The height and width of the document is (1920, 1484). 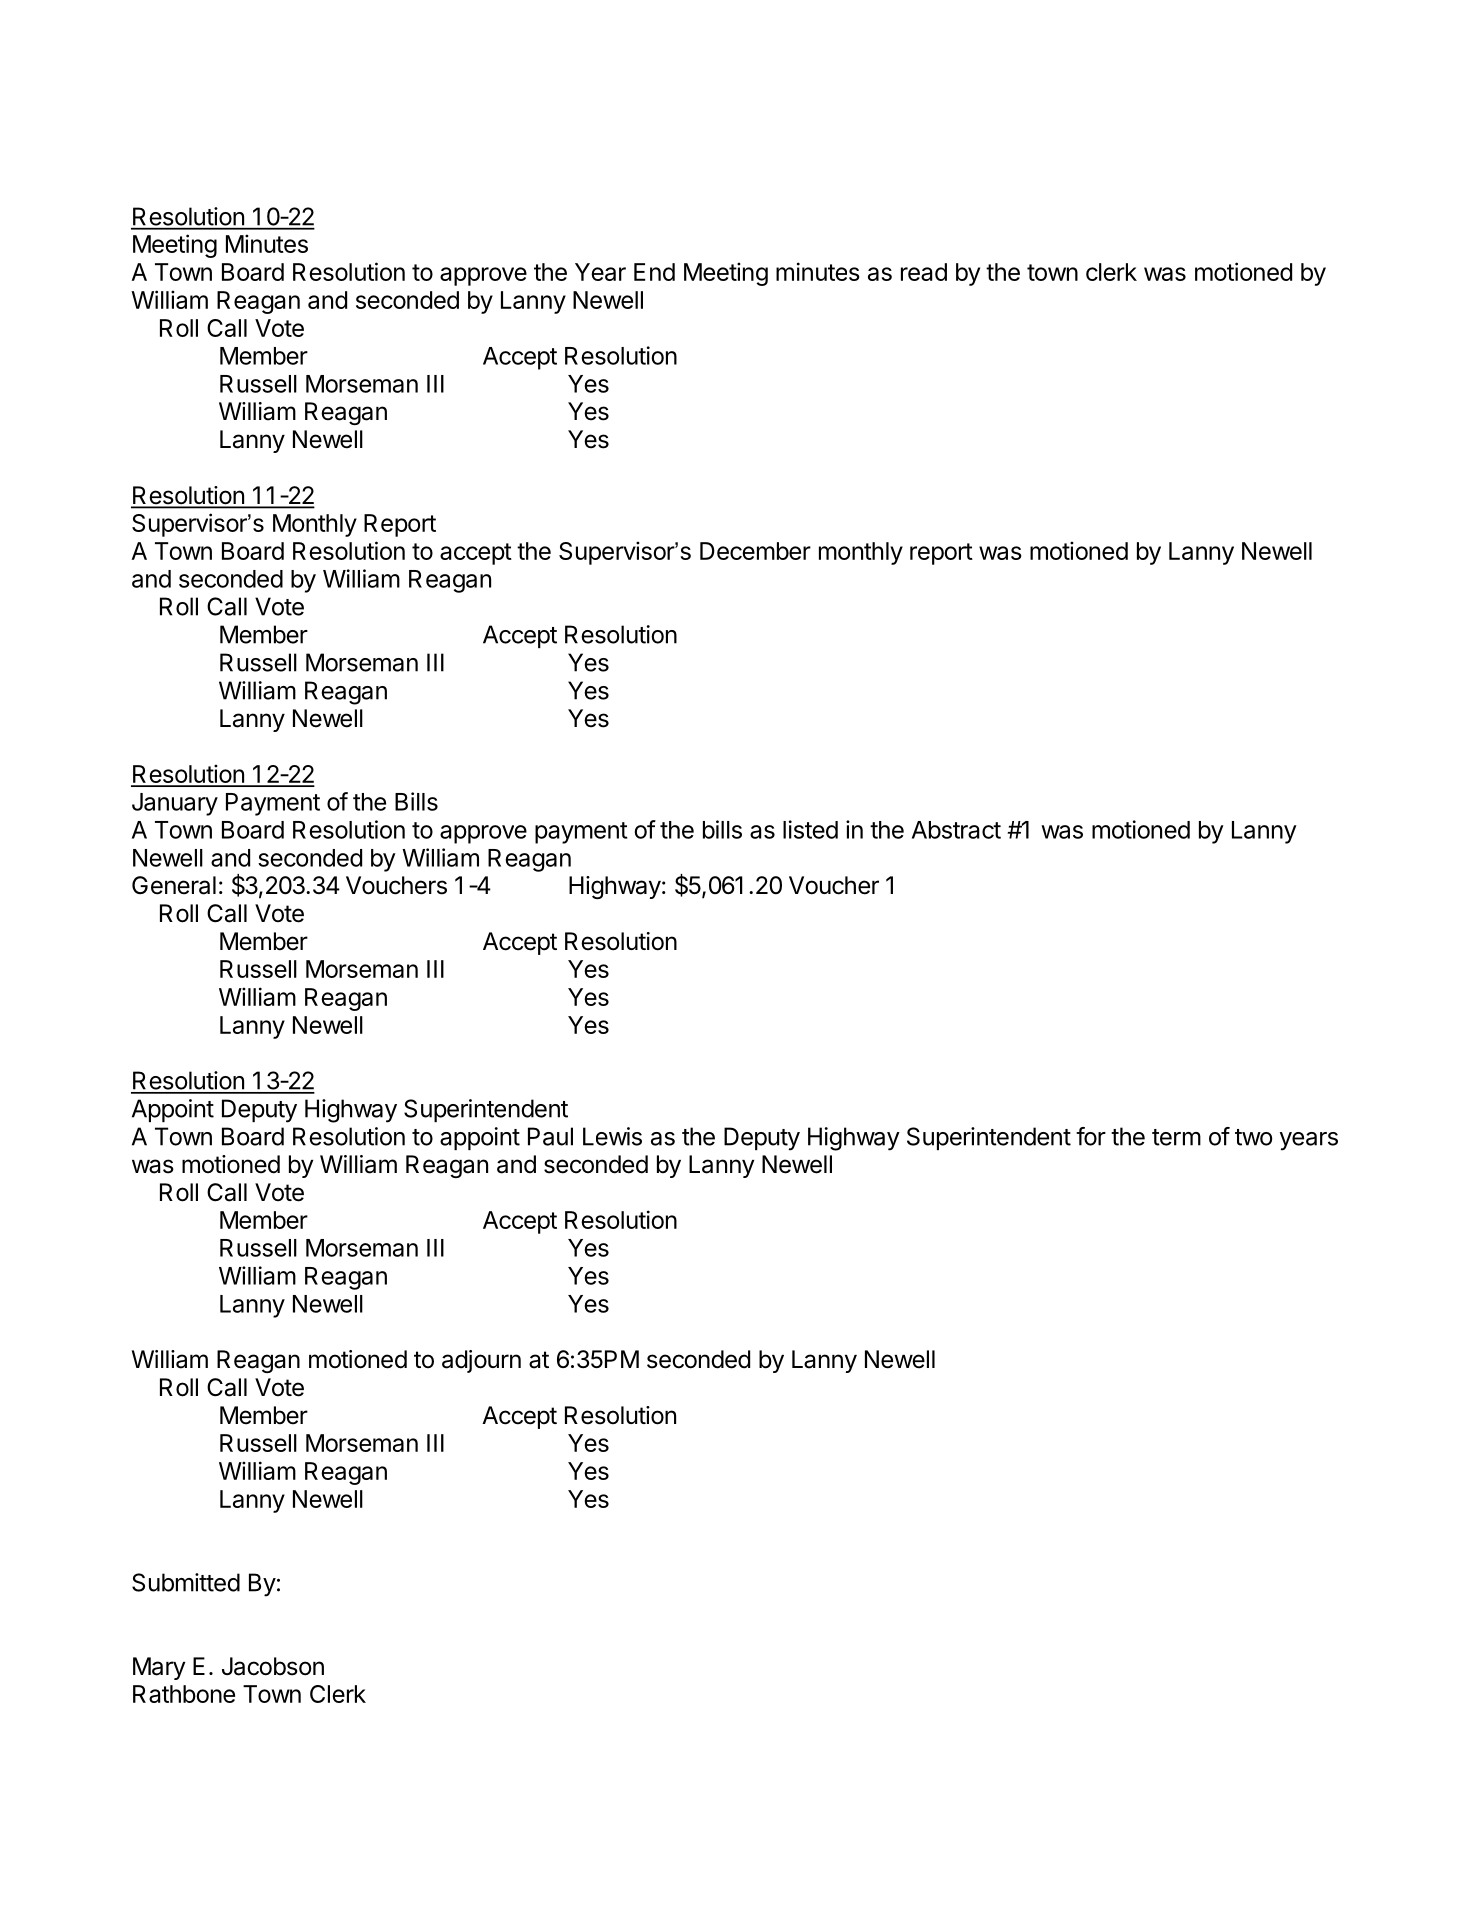 What do you see at coordinates (174, 885) in the document?
I see `General` at bounding box center [174, 885].
